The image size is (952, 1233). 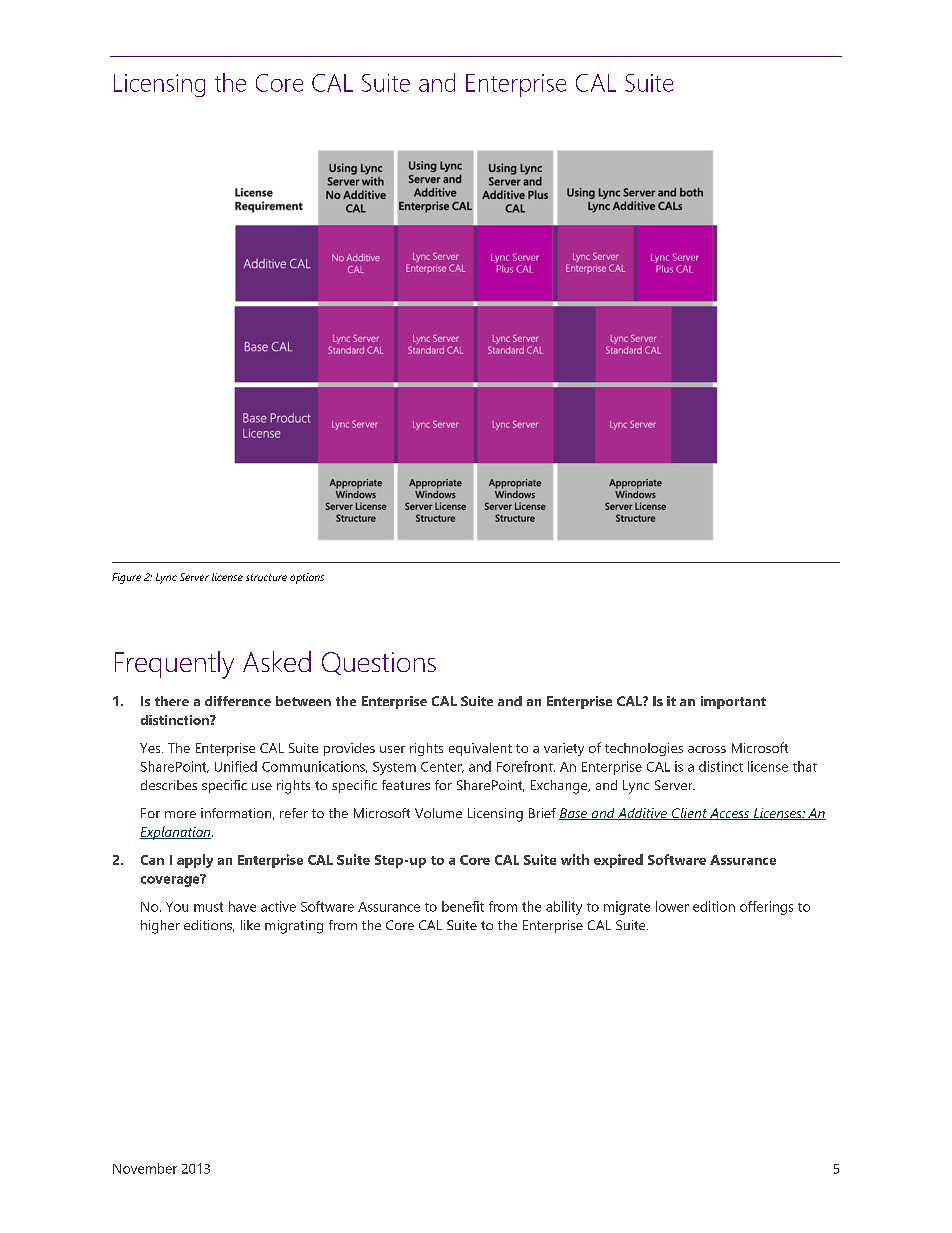 What do you see at coordinates (266, 577) in the image?
I see `structure` at bounding box center [266, 577].
